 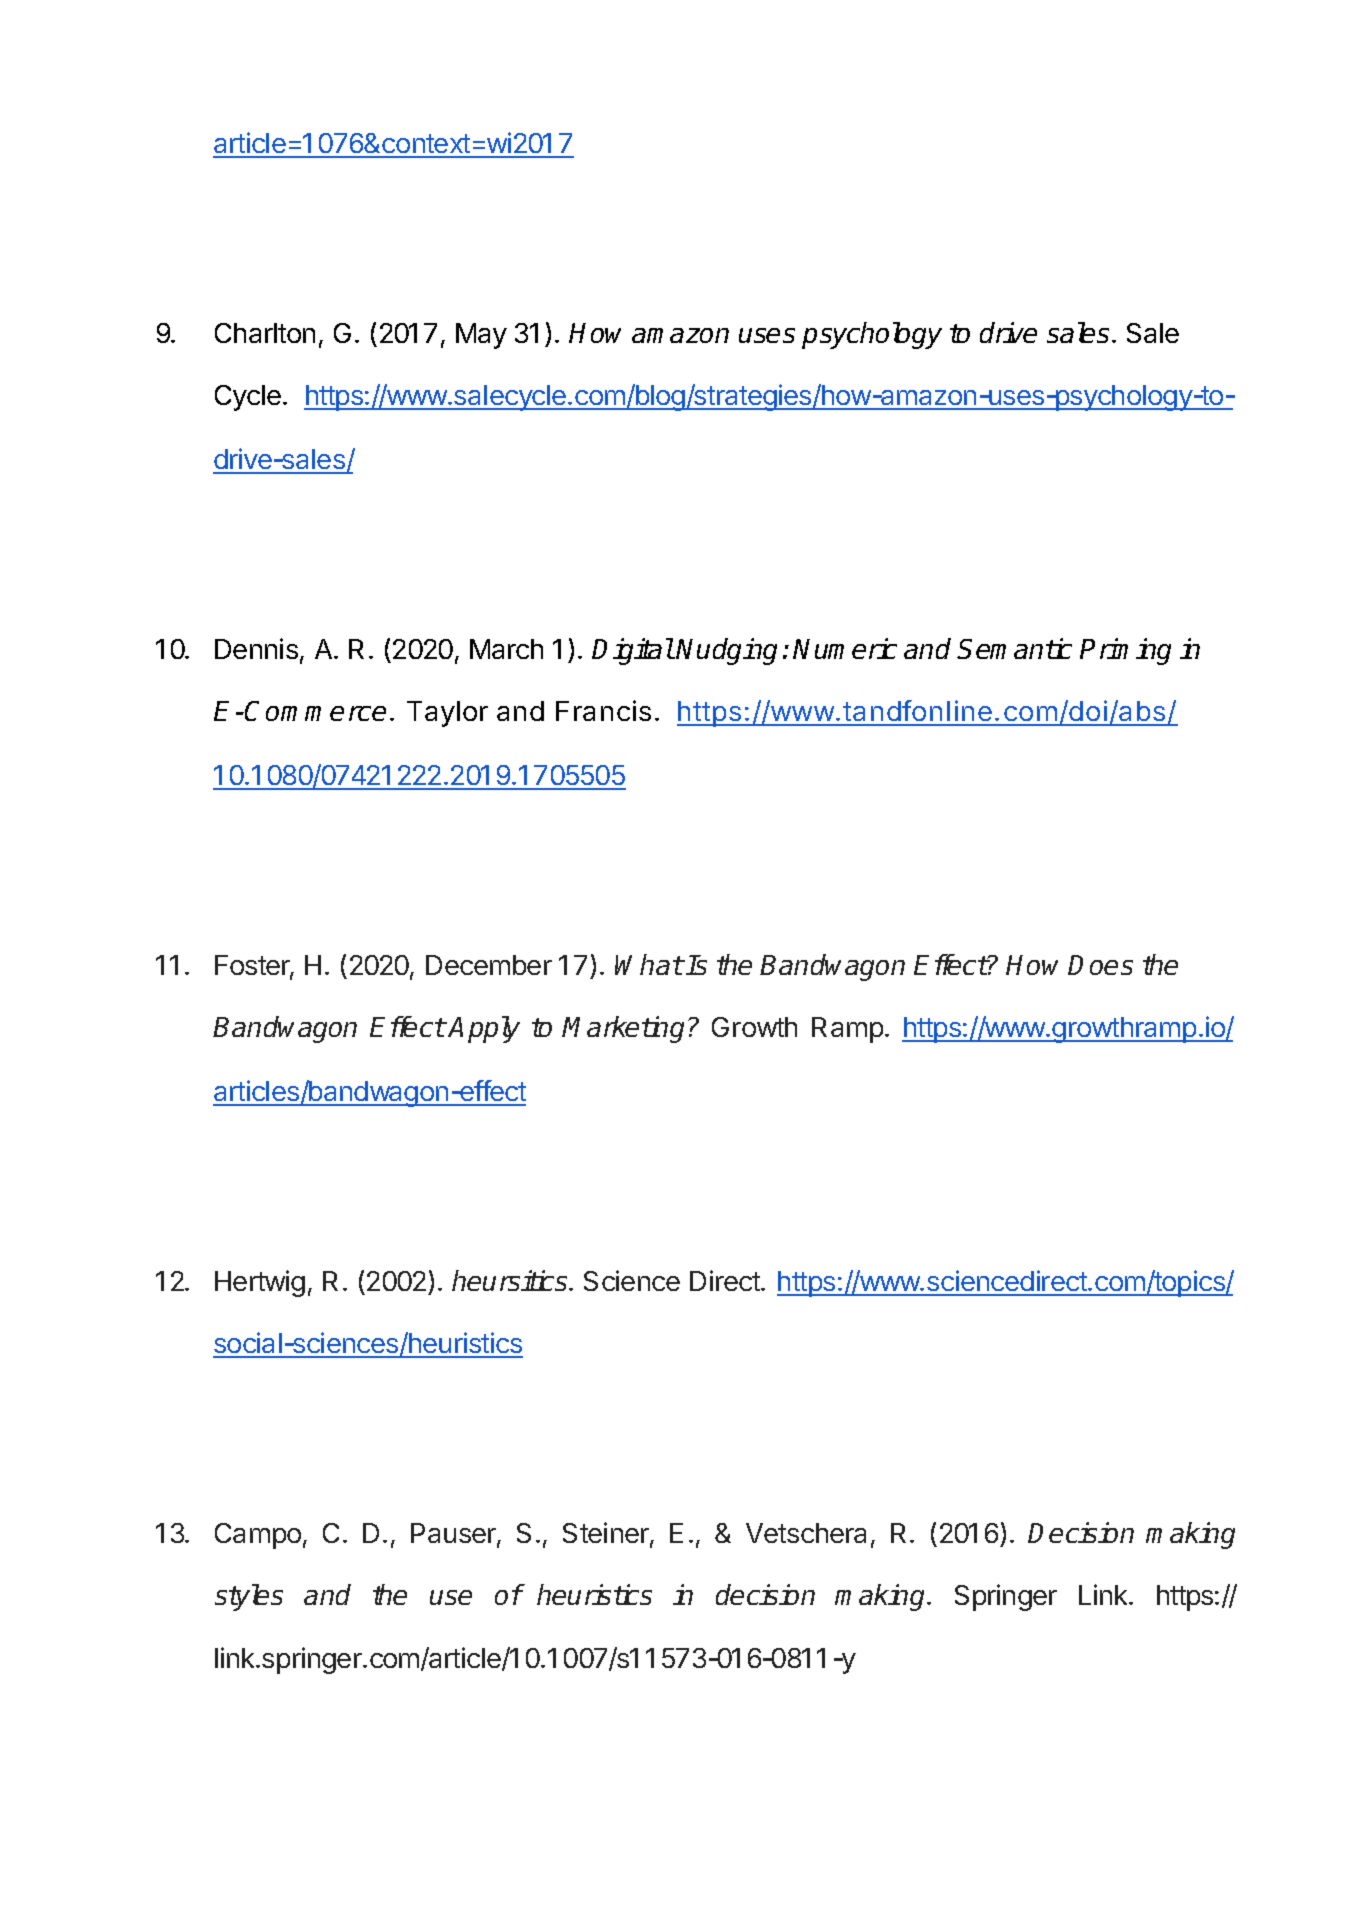 What do you see at coordinates (265, 333) in the page?
I see `Charlton` at bounding box center [265, 333].
